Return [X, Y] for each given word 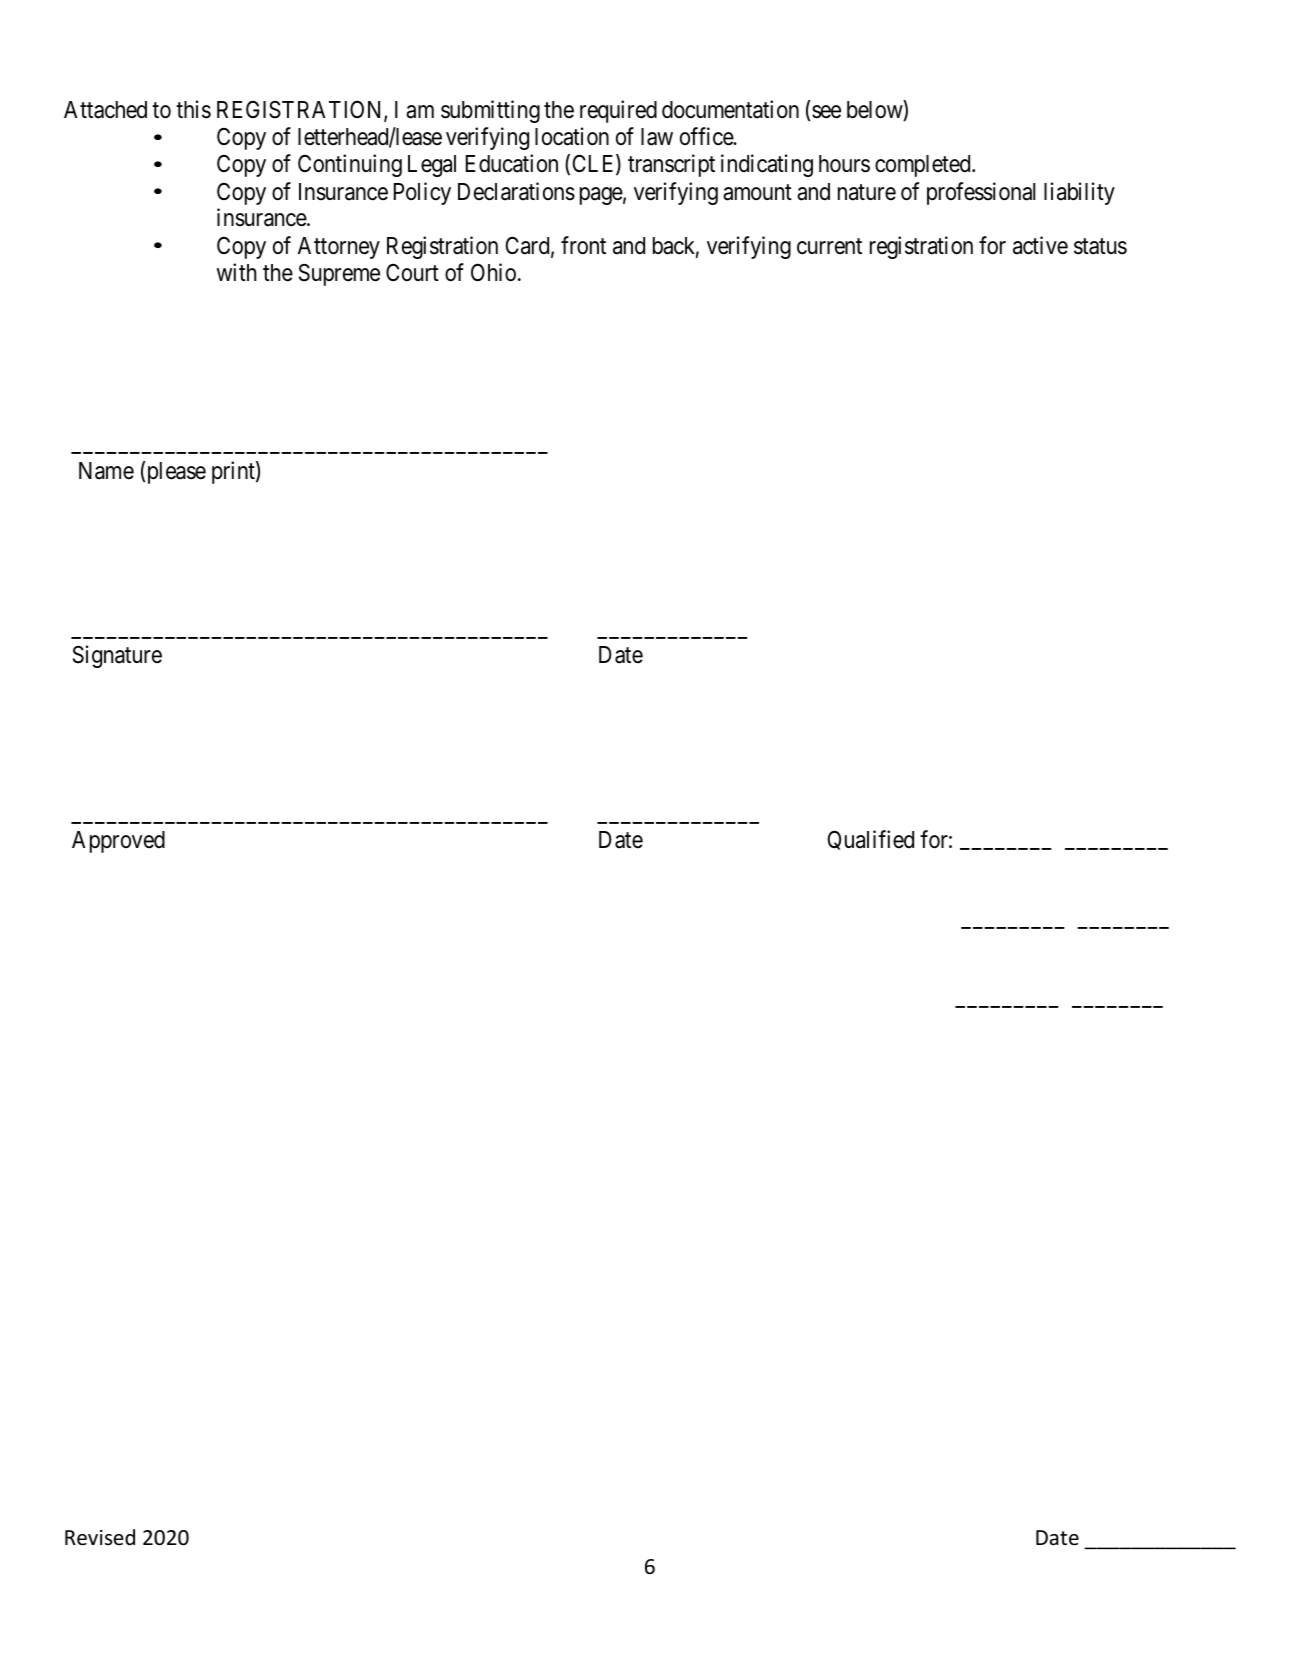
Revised [100, 1537]
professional [981, 193]
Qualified [870, 840]
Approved [118, 842]
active [1040, 245]
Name [106, 471]
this [193, 109]
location [572, 136]
